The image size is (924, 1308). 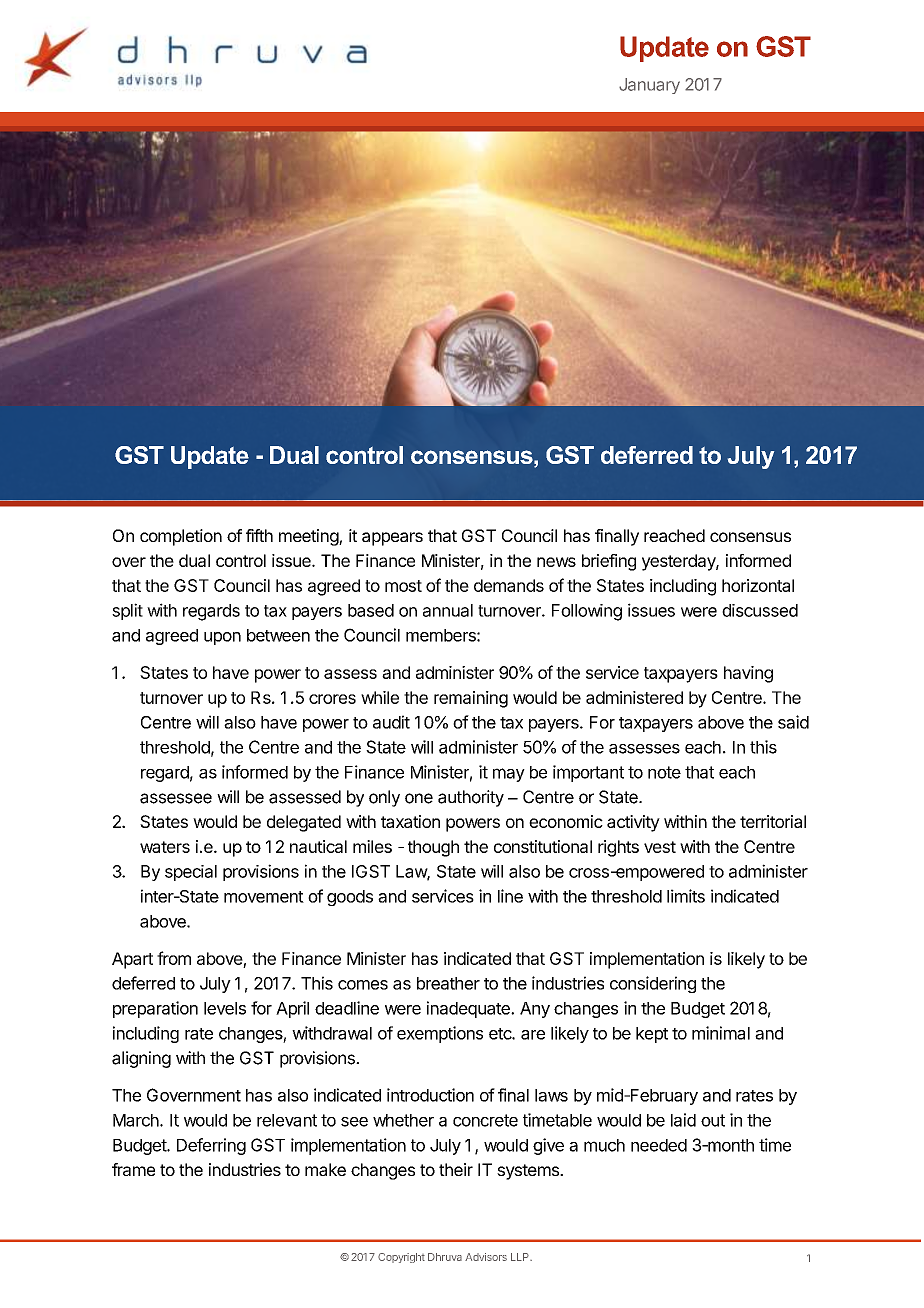 What do you see at coordinates (758, 585) in the image?
I see `horizontal` at bounding box center [758, 585].
